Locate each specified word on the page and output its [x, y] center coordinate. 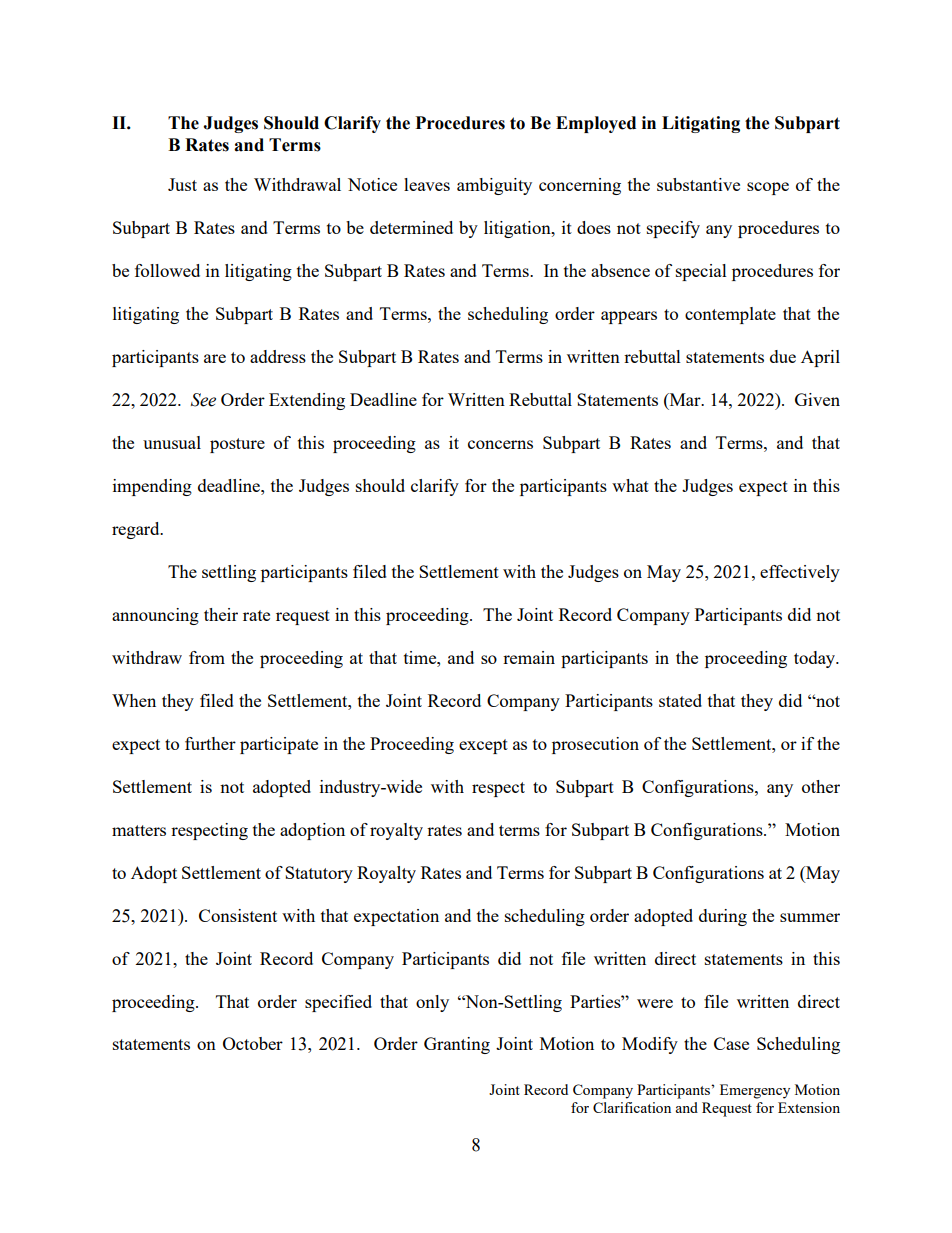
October [253, 1043]
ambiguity [494, 186]
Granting [457, 1045]
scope [768, 188]
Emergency [755, 1091]
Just [182, 184]
